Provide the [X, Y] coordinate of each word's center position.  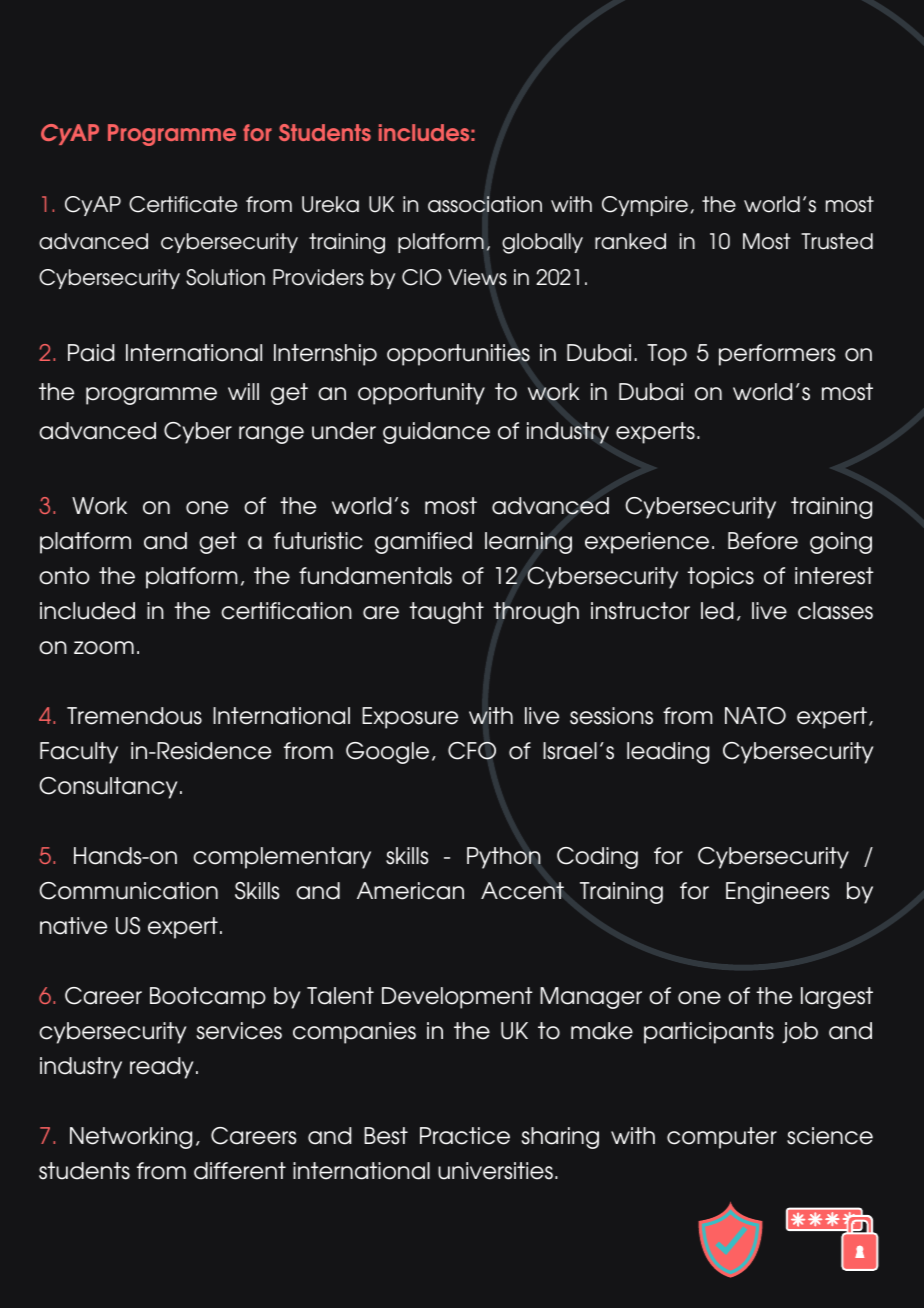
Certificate [183, 204]
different [240, 1171]
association [485, 204]
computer [722, 1138]
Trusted [837, 241]
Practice [465, 1136]
